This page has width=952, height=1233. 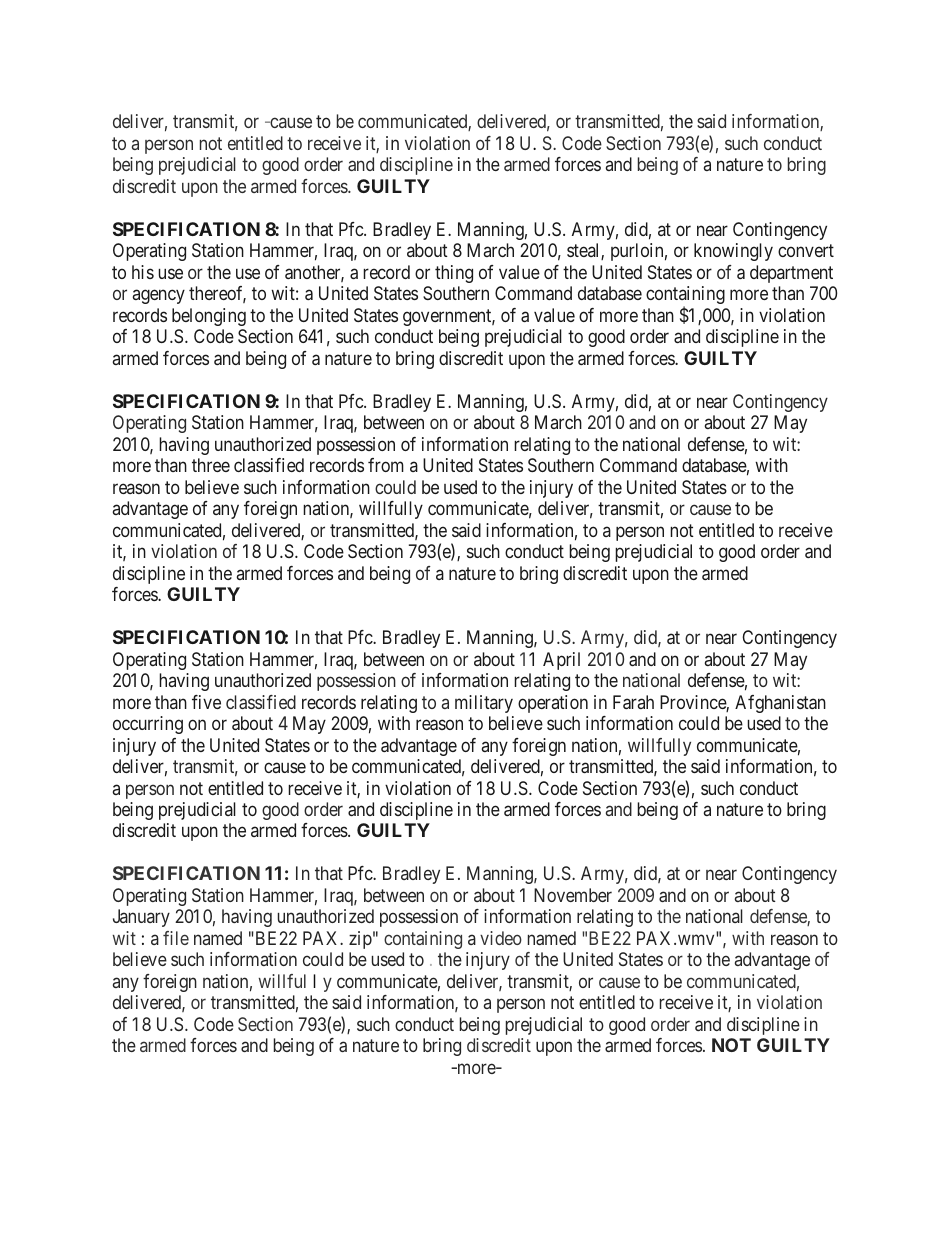 What do you see at coordinates (176, 938) in the page?
I see `file` at bounding box center [176, 938].
